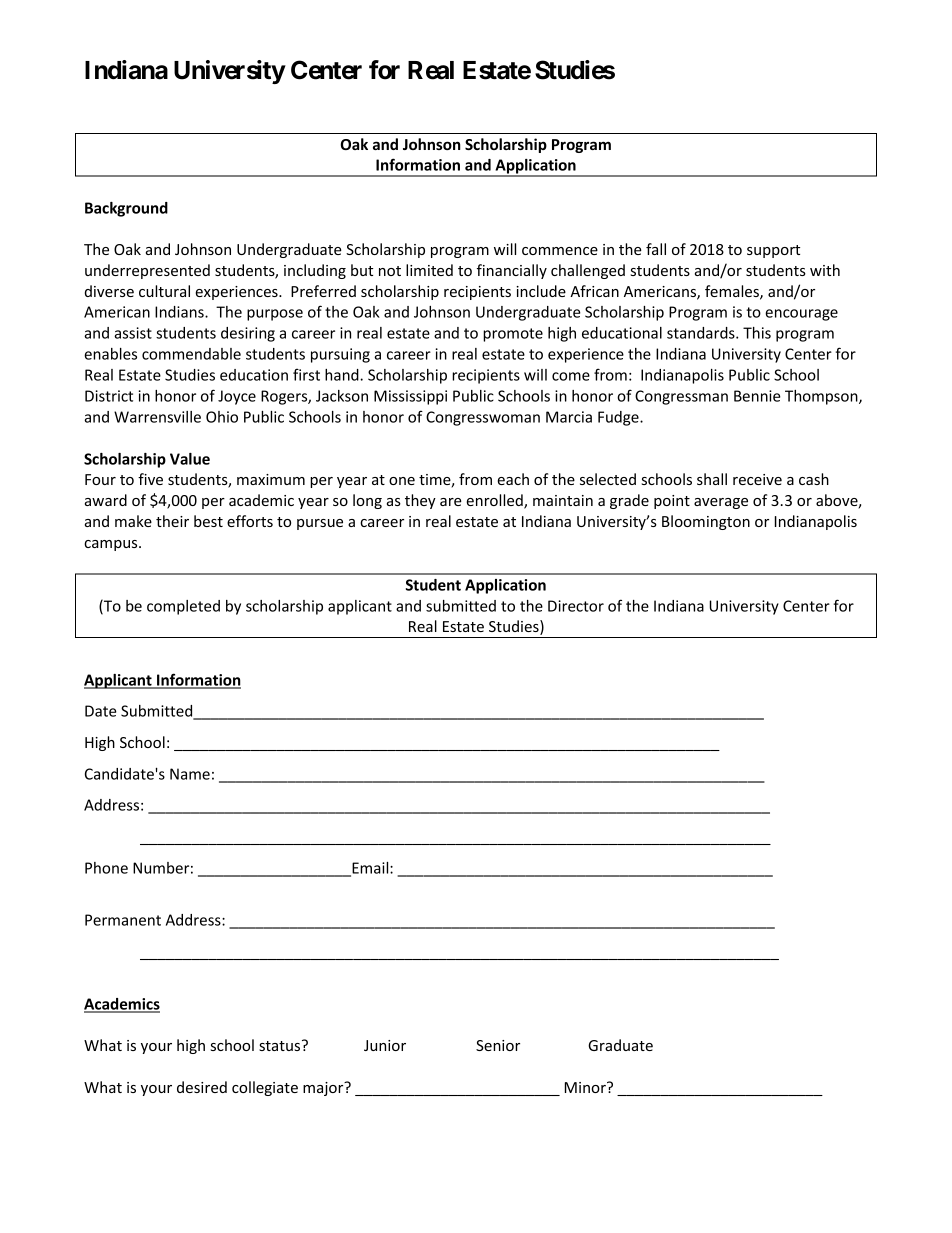 The height and width of the screenshot is (1233, 952). What do you see at coordinates (576, 606) in the screenshot?
I see `Director` at bounding box center [576, 606].
